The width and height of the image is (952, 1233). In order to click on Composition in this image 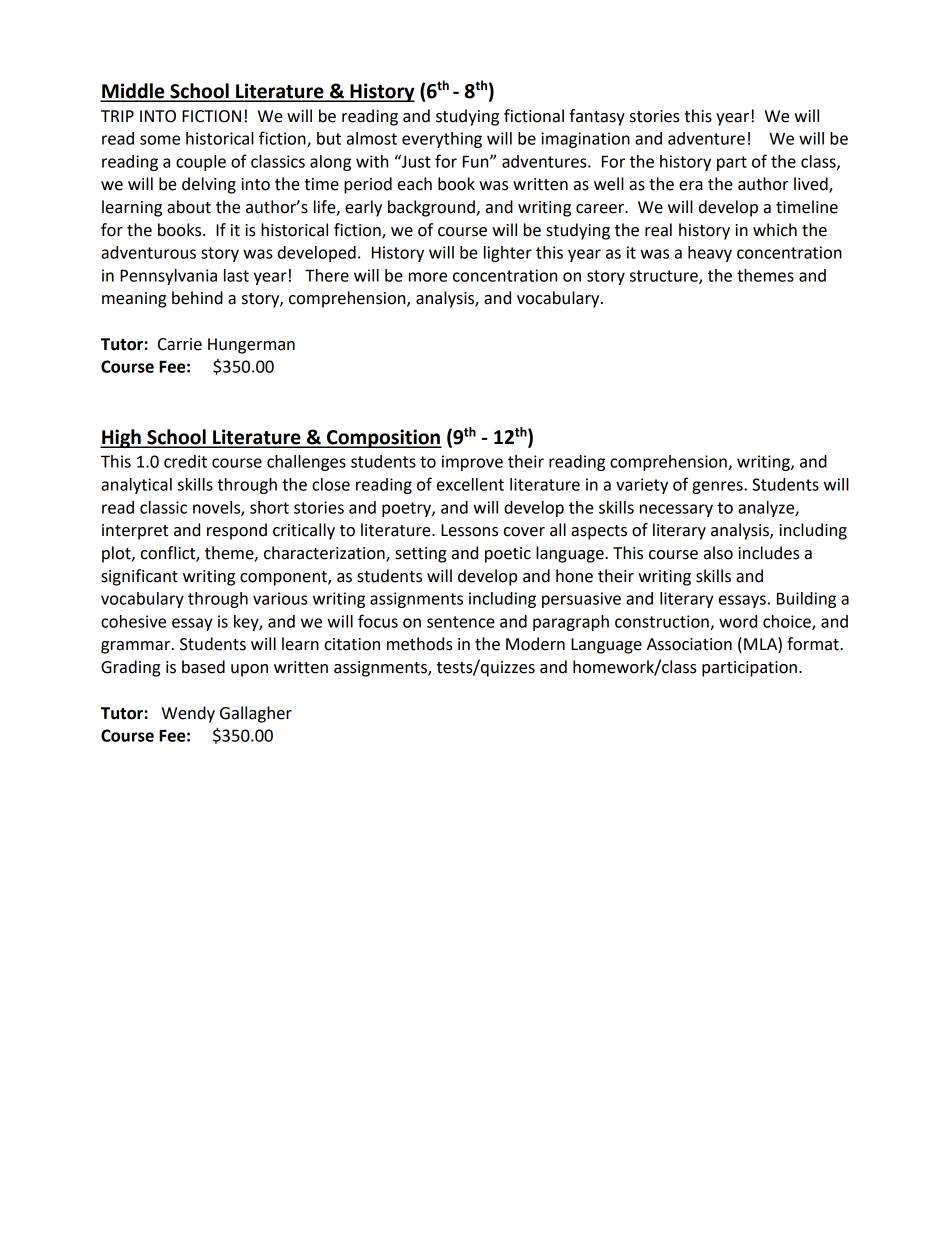, I will do `click(383, 438)`.
